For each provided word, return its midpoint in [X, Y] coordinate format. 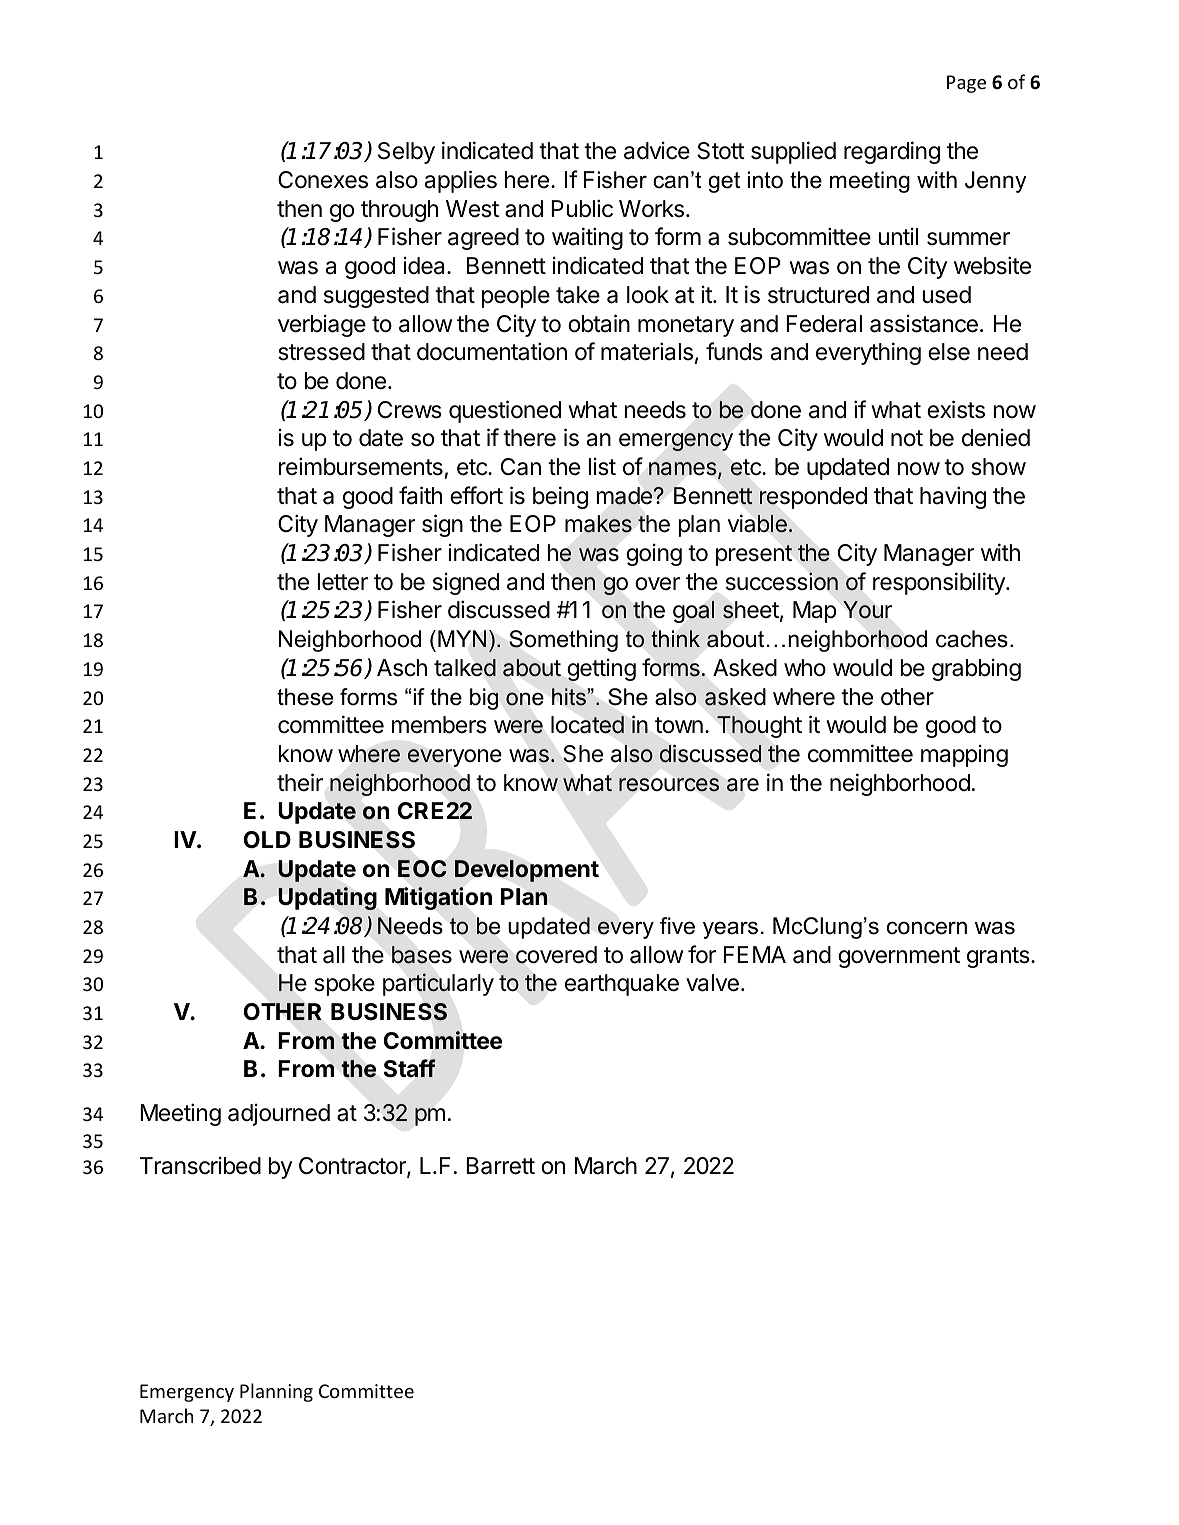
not [907, 438]
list [602, 467]
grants [999, 957]
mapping [964, 756]
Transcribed [200, 1166]
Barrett [500, 1166]
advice [657, 151]
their [300, 782]
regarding [892, 152]
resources [669, 785]
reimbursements [361, 466]
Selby [406, 153]
